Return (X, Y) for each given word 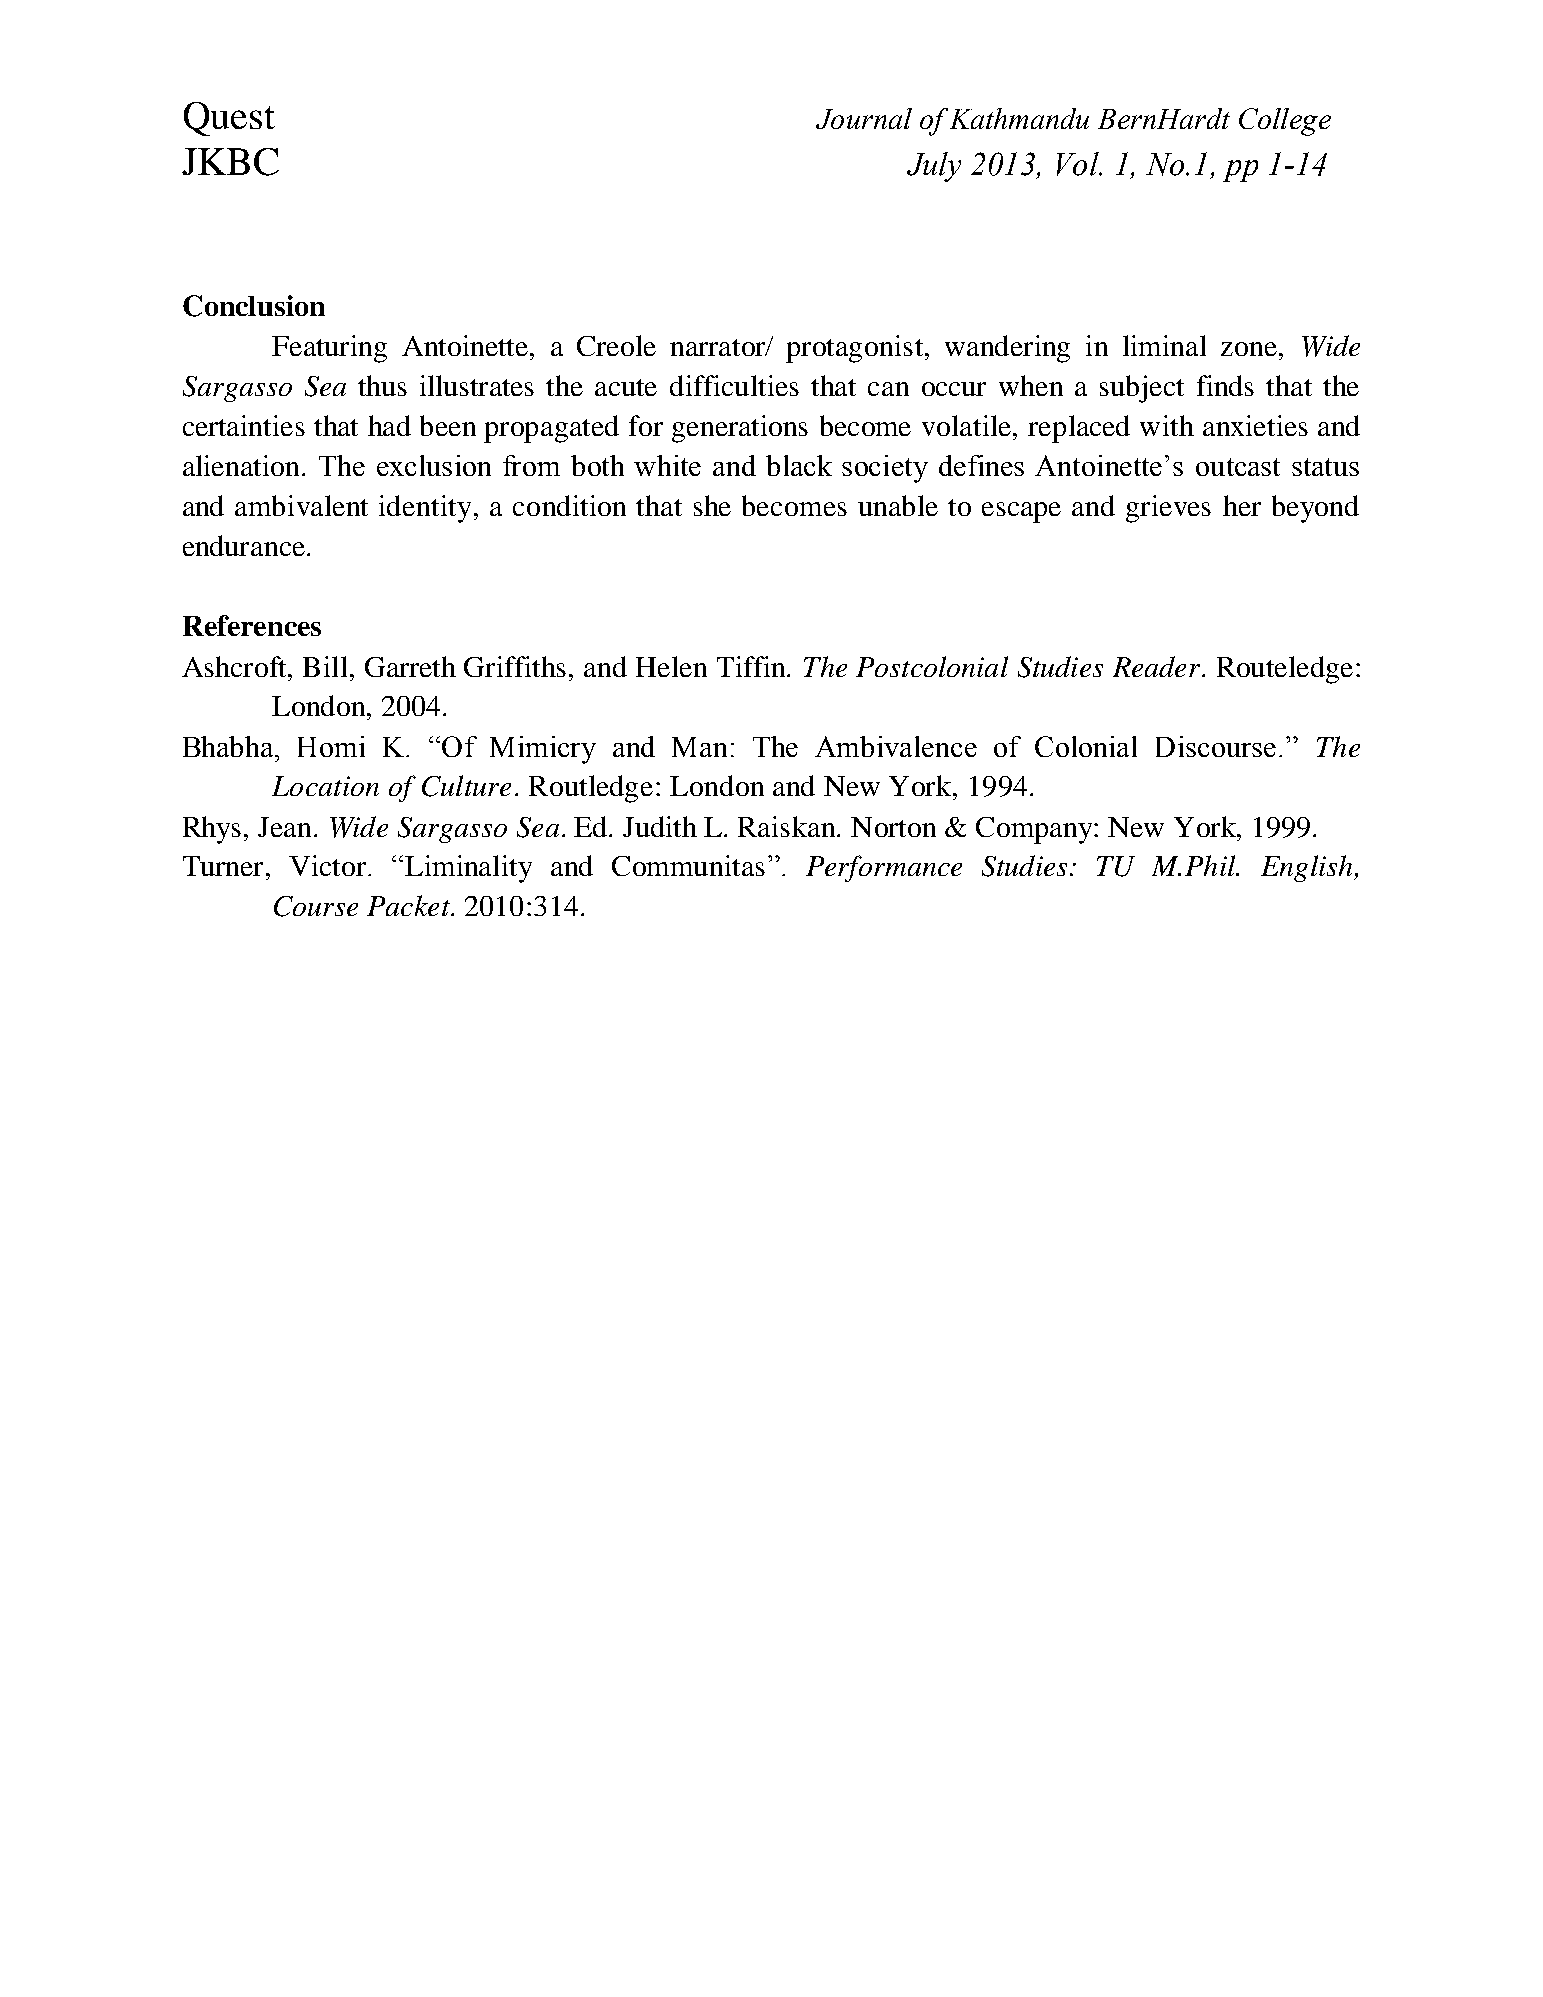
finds (1225, 385)
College (1285, 122)
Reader (1156, 666)
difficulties (734, 385)
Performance (884, 868)
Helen (671, 666)
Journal (864, 118)
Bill (325, 666)
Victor (327, 865)
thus (382, 385)
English (1308, 868)
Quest (229, 119)
